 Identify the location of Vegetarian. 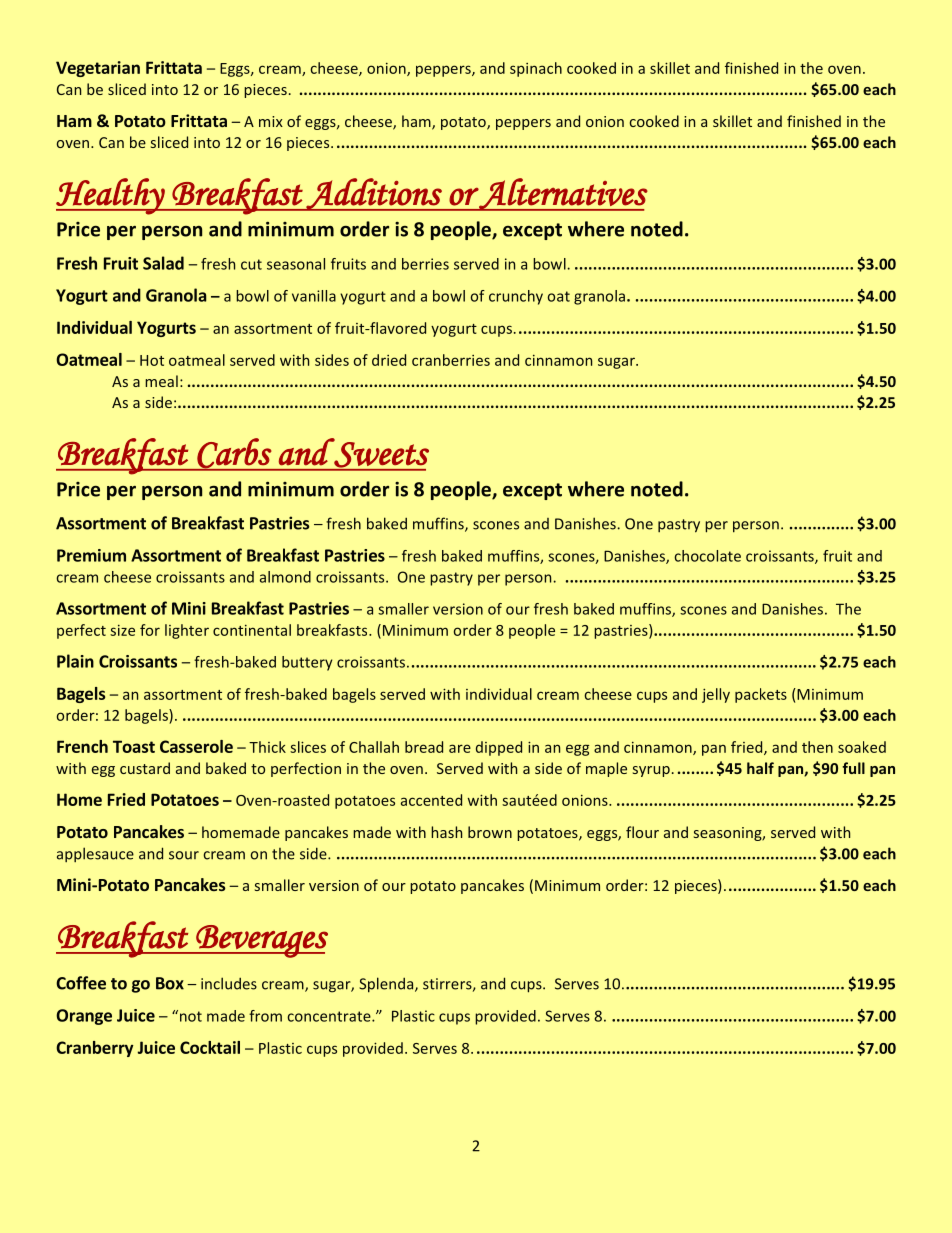
(98, 69).
